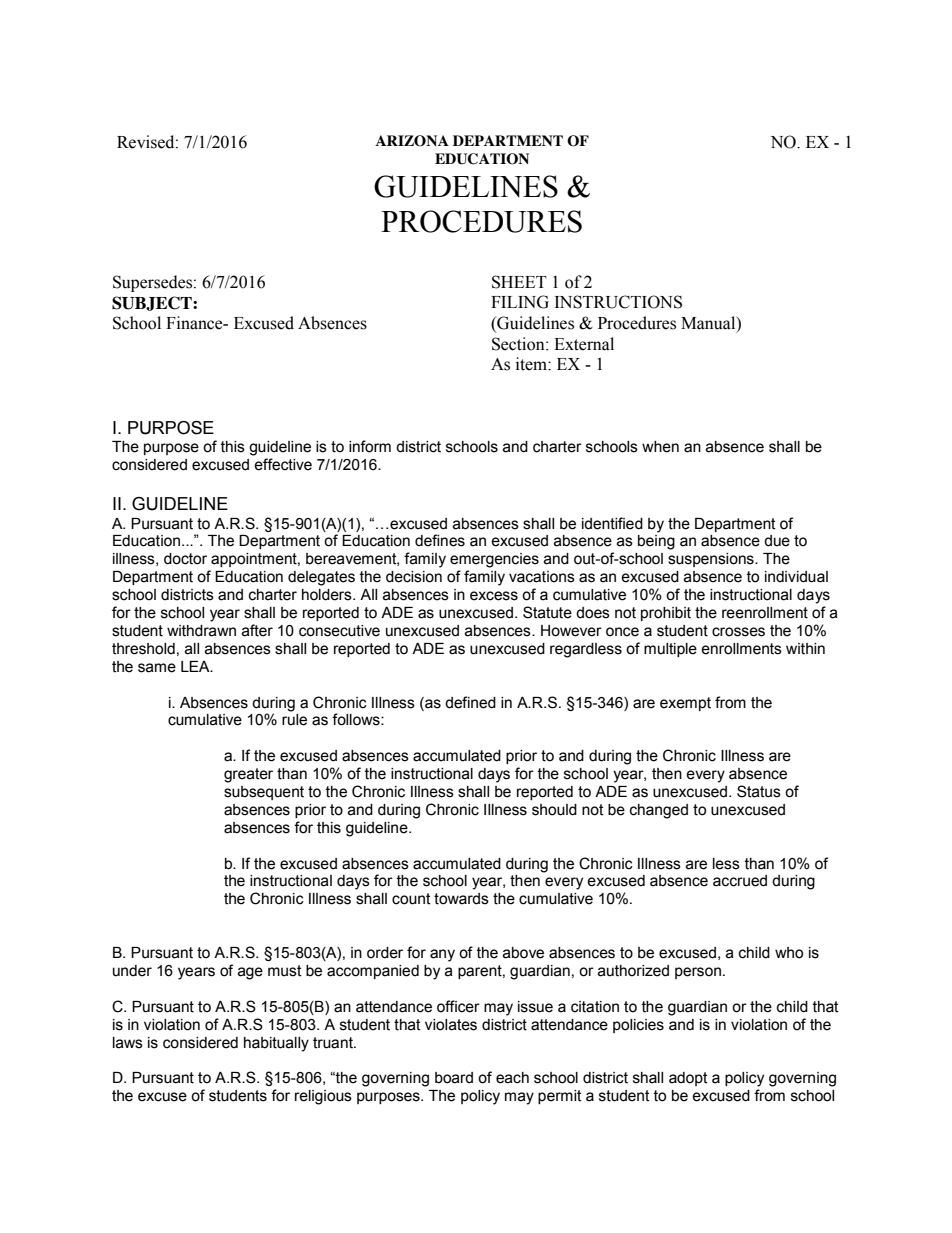  I want to click on when, so click(660, 447).
